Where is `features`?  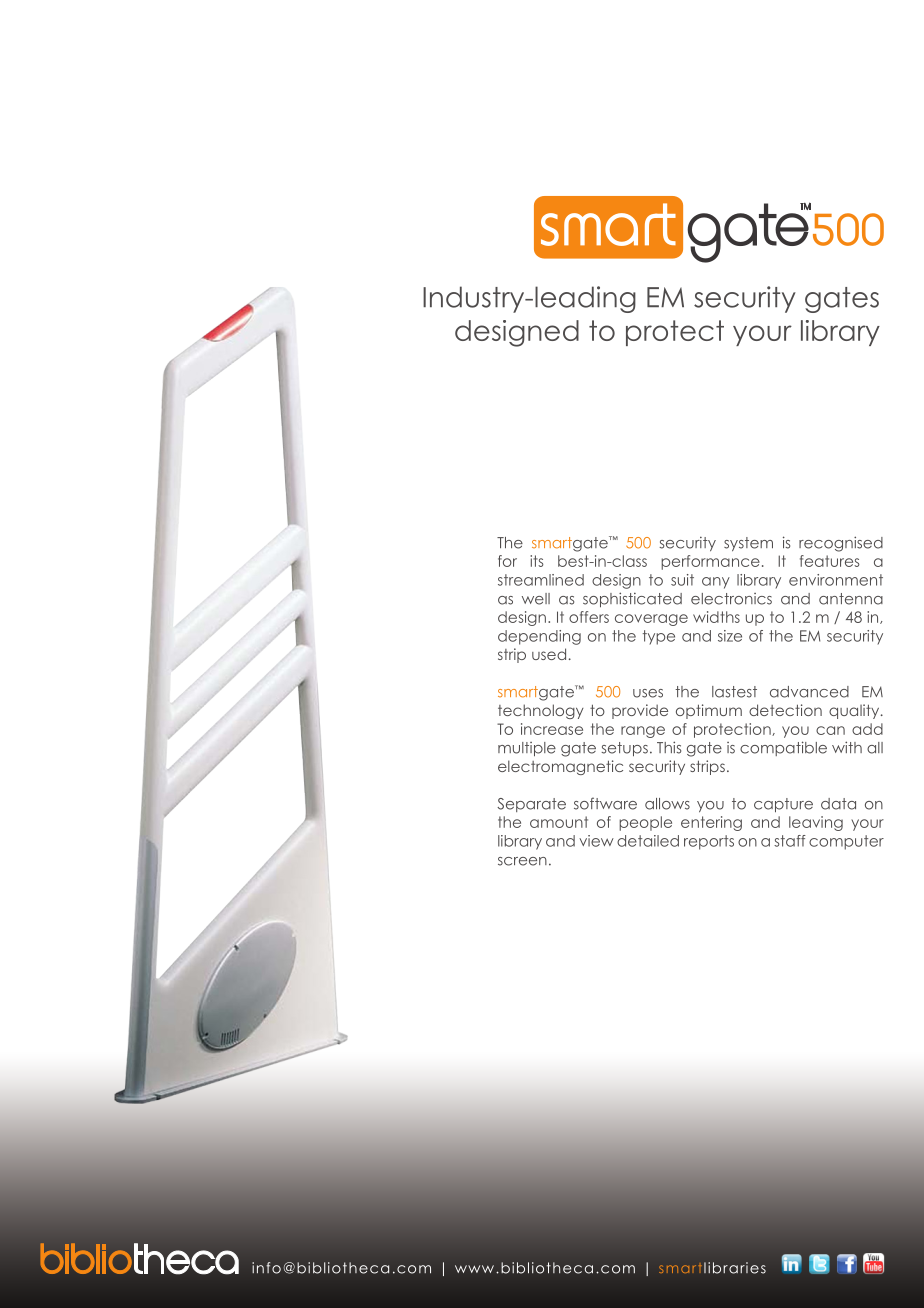
features is located at coordinates (830, 561).
